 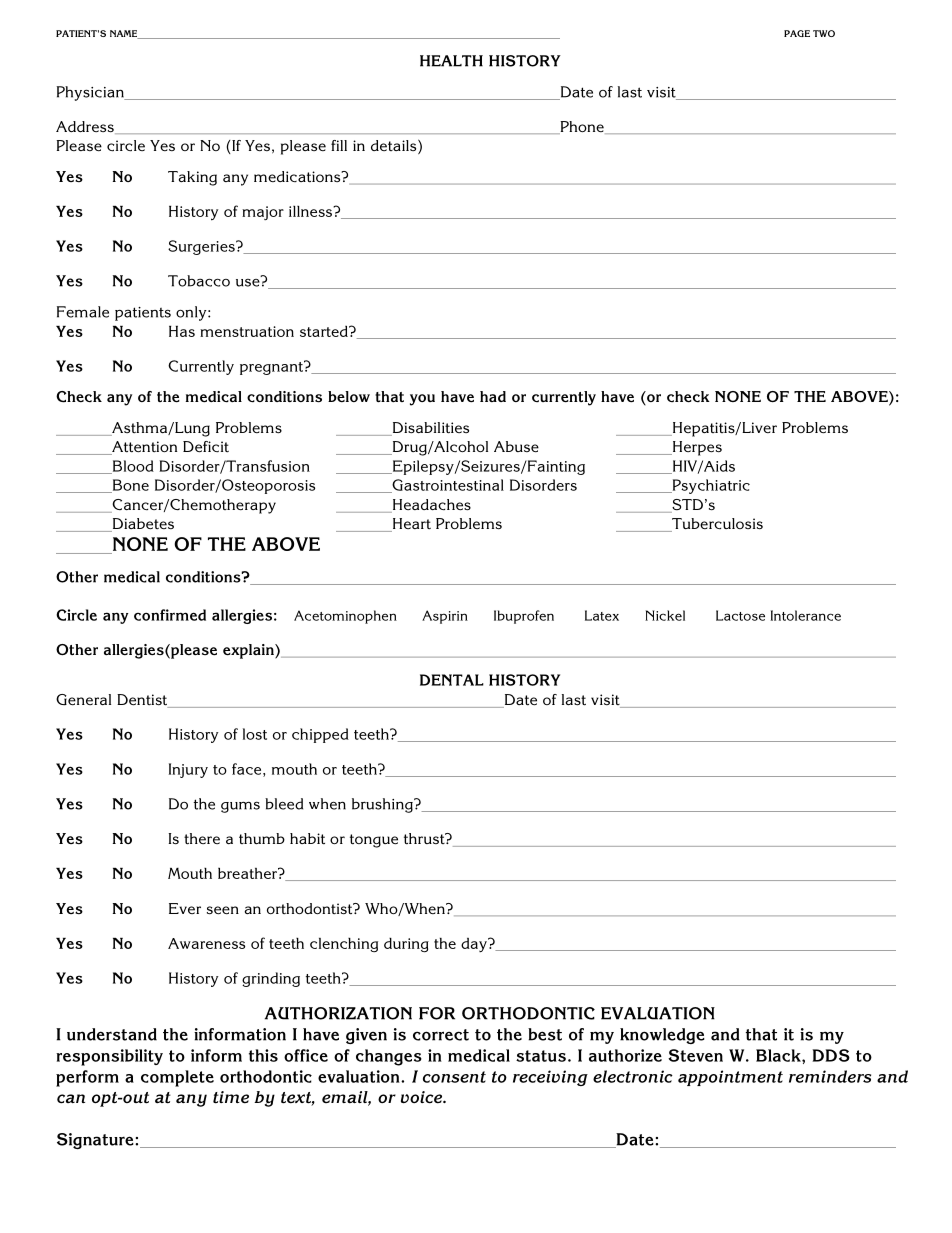 I want to click on complete, so click(x=177, y=1078).
